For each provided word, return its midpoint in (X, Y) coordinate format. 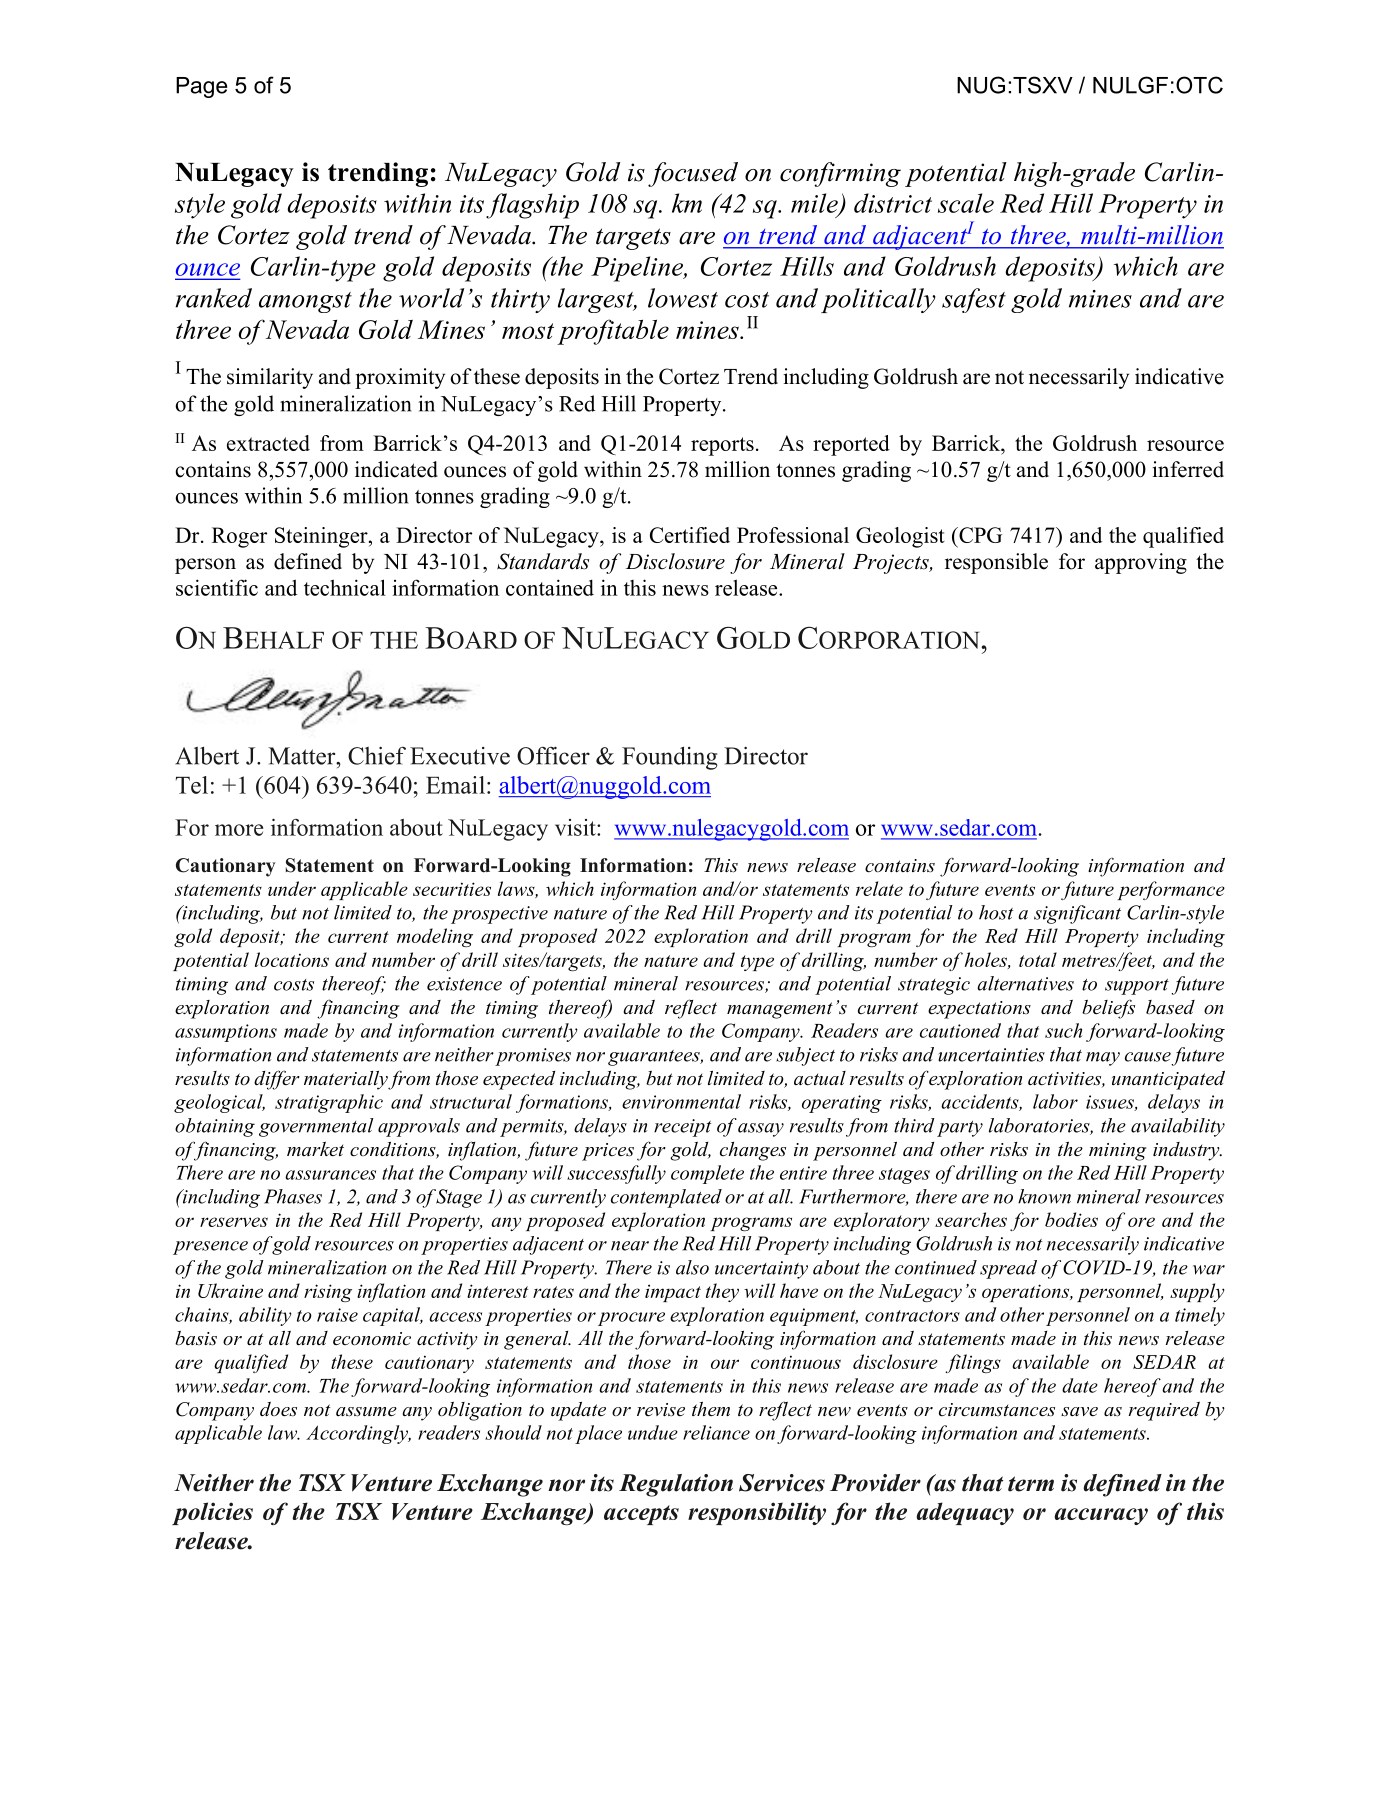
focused (693, 174)
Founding (670, 758)
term (1031, 1484)
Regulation (676, 1485)
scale (966, 203)
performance (1171, 890)
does (278, 1409)
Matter (303, 756)
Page (201, 87)
